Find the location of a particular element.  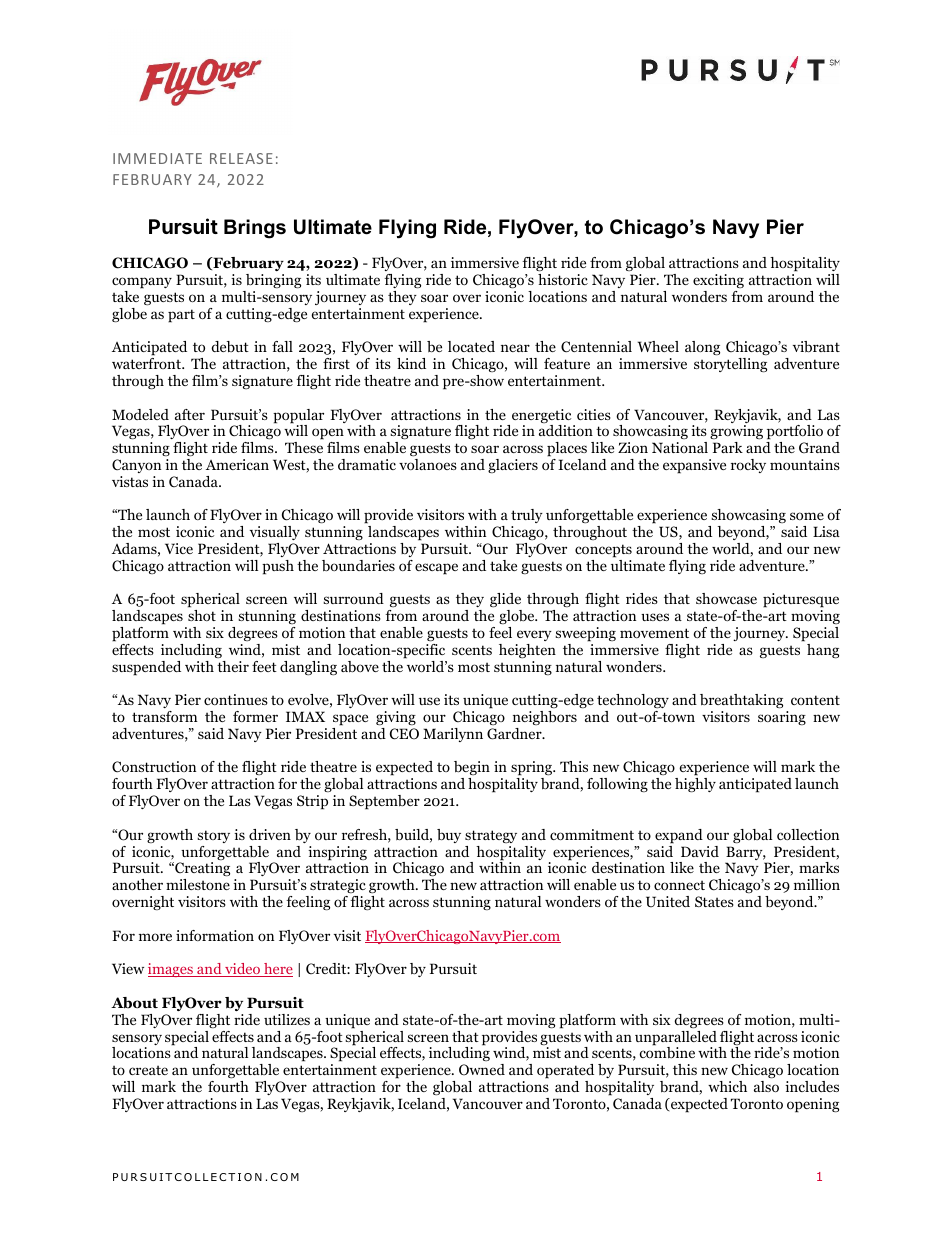

create is located at coordinates (148, 1070).
